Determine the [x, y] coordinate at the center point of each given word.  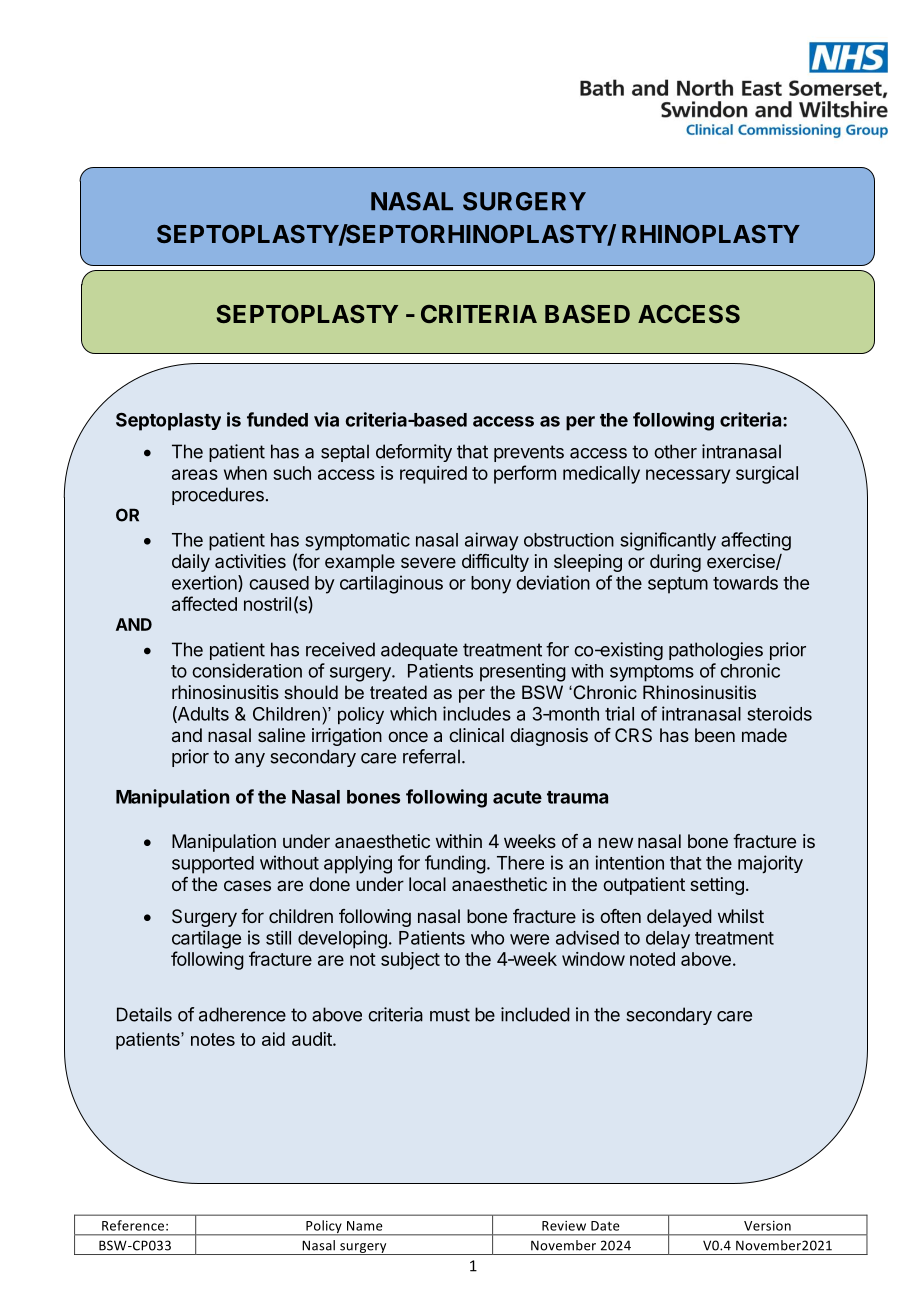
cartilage [206, 939]
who [487, 938]
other [675, 451]
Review [564, 1226]
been [715, 735]
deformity [414, 453]
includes [477, 713]
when [245, 473]
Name [365, 1226]
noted [652, 959]
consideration [247, 670]
